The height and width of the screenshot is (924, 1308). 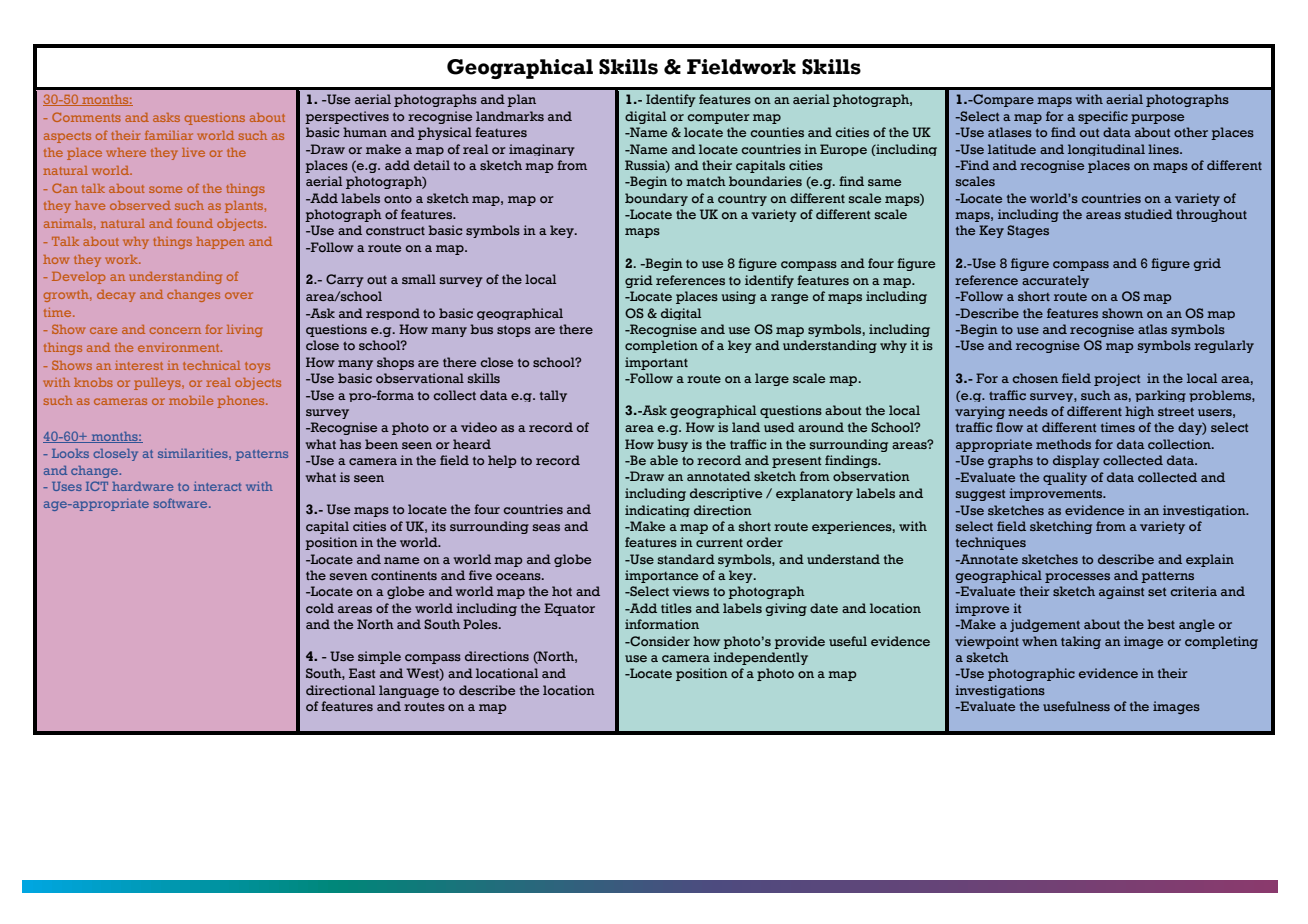 What do you see at coordinates (1081, 642) in the screenshot?
I see `taking` at bounding box center [1081, 642].
